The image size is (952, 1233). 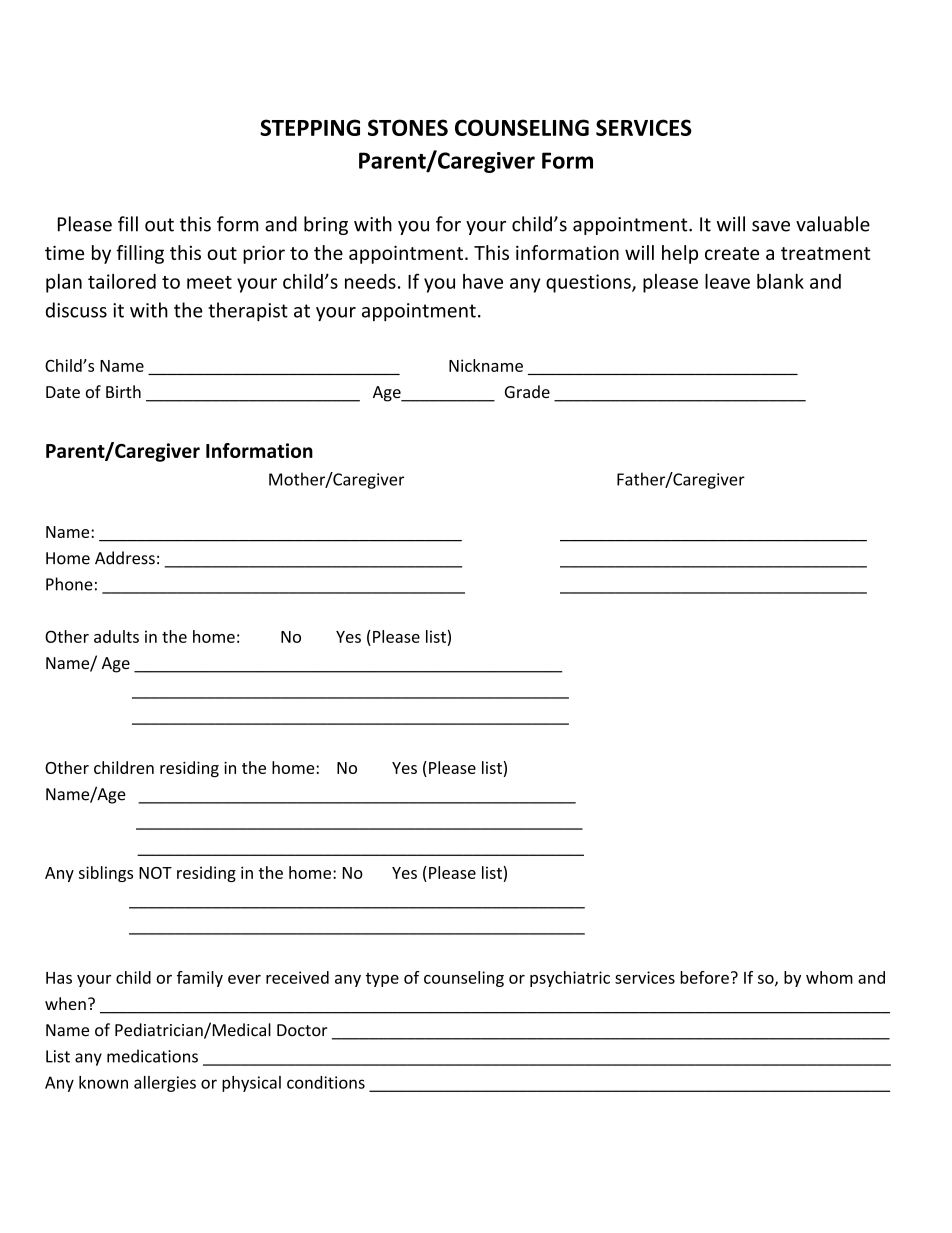 I want to click on type, so click(x=382, y=980).
